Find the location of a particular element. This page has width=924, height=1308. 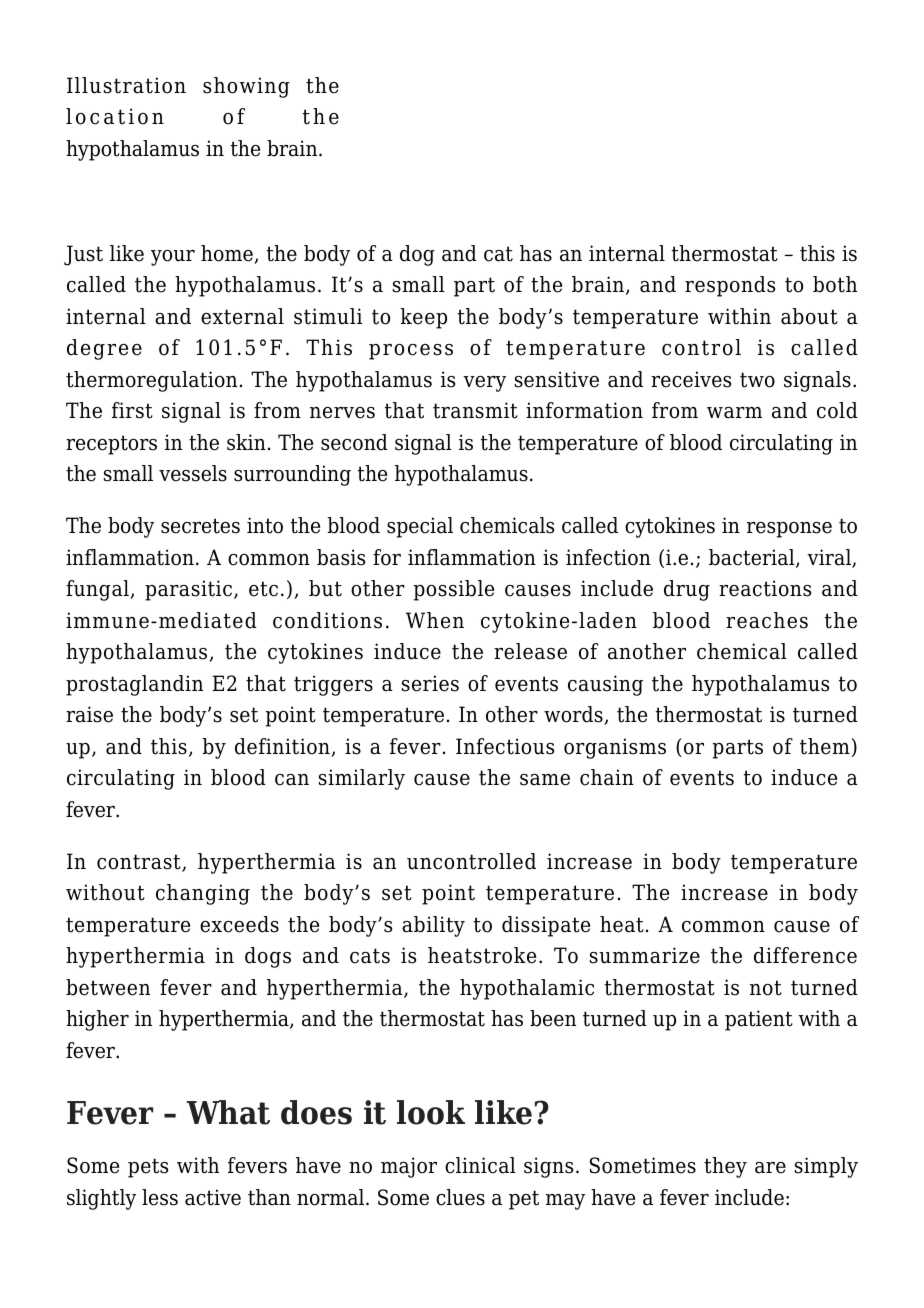

warm is located at coordinates (734, 413).
